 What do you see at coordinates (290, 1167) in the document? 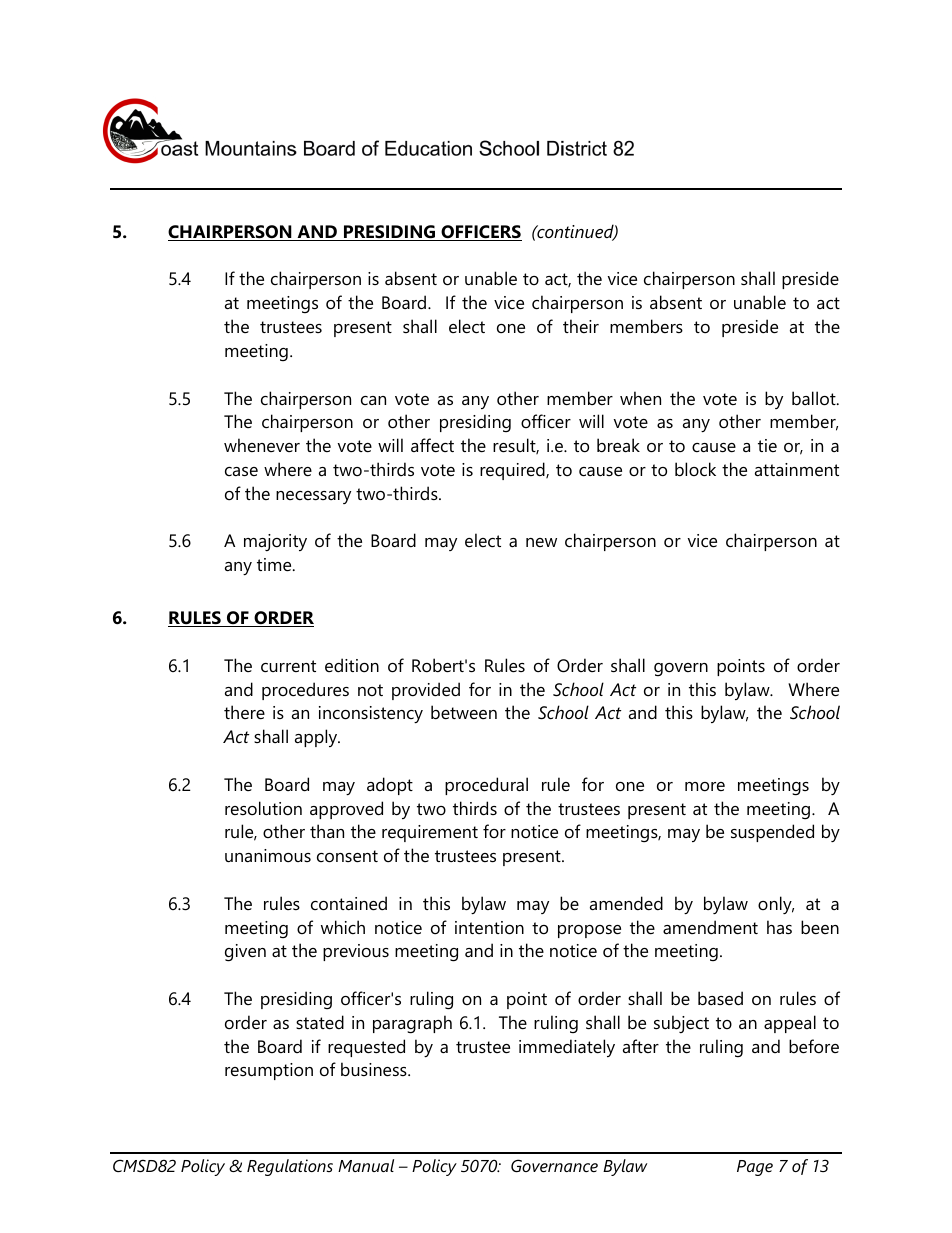
I see `Regulations` at bounding box center [290, 1167].
